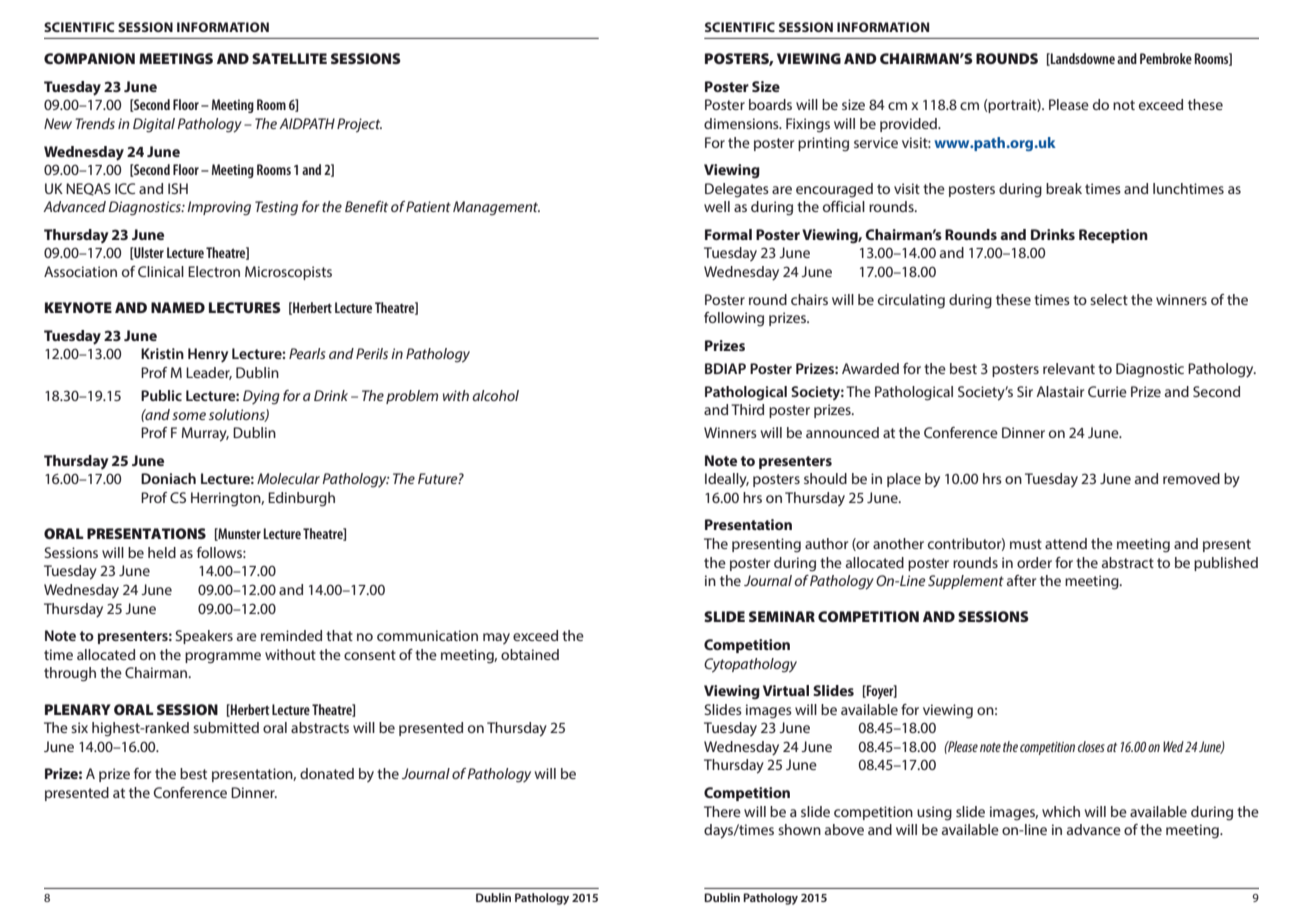  Describe the element at coordinates (1113, 236) in the screenshot. I see `Reception` at that location.
